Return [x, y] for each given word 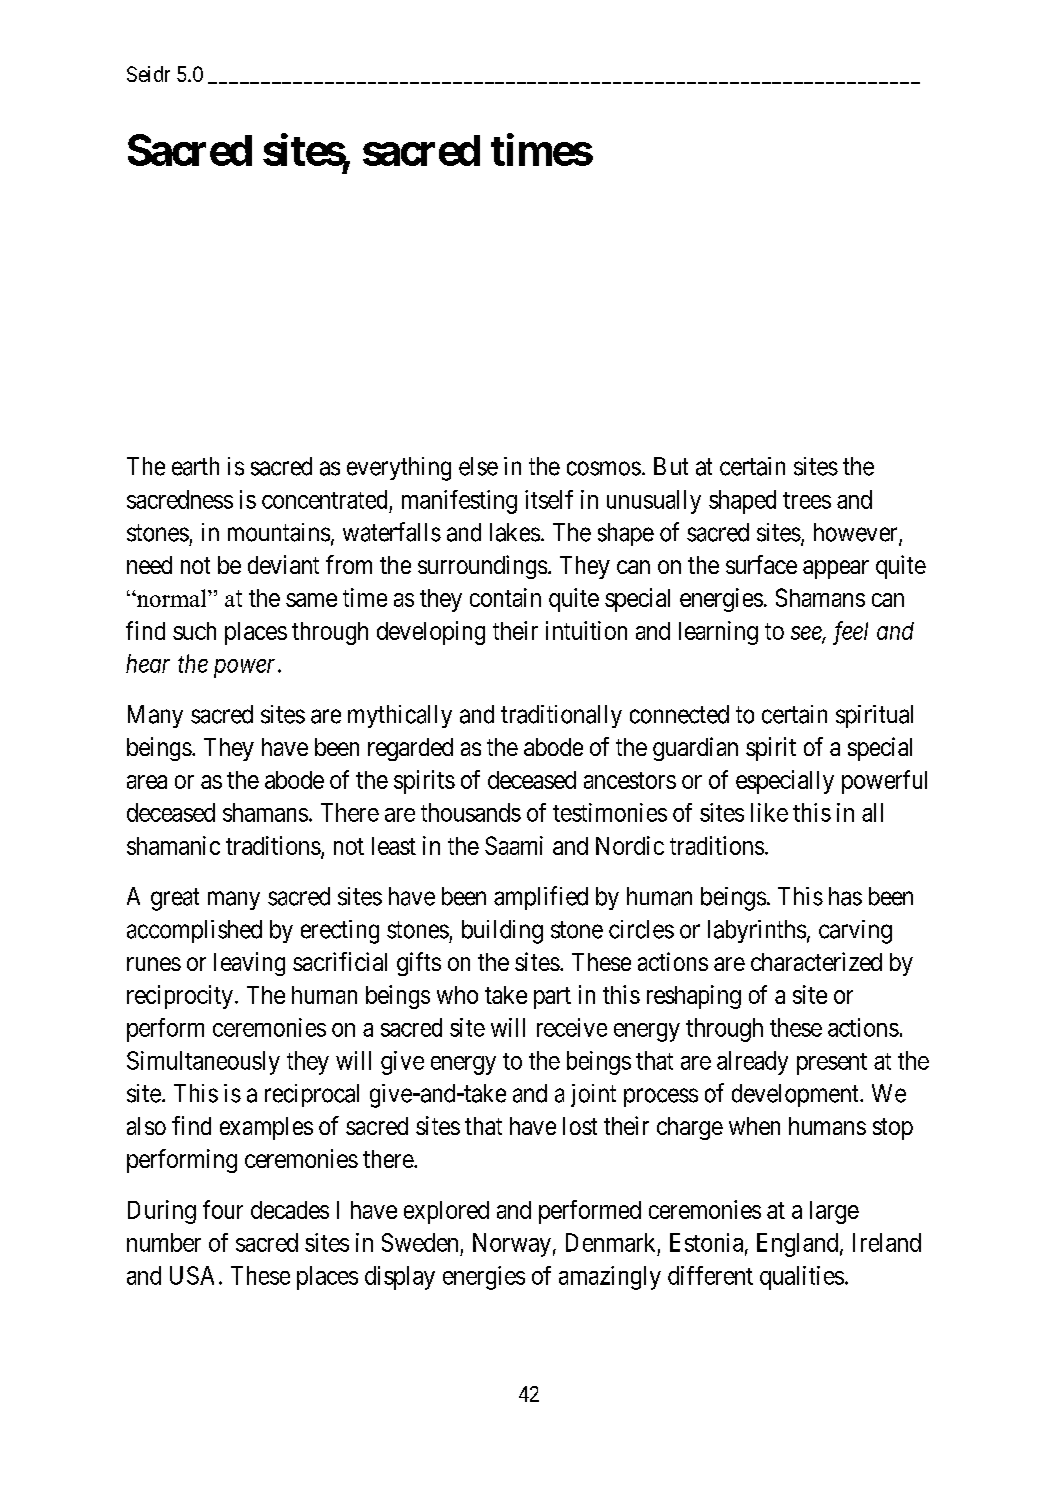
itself [549, 499]
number [164, 1242]
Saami [514, 845]
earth [195, 466]
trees [807, 500]
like [769, 812]
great [175, 899]
